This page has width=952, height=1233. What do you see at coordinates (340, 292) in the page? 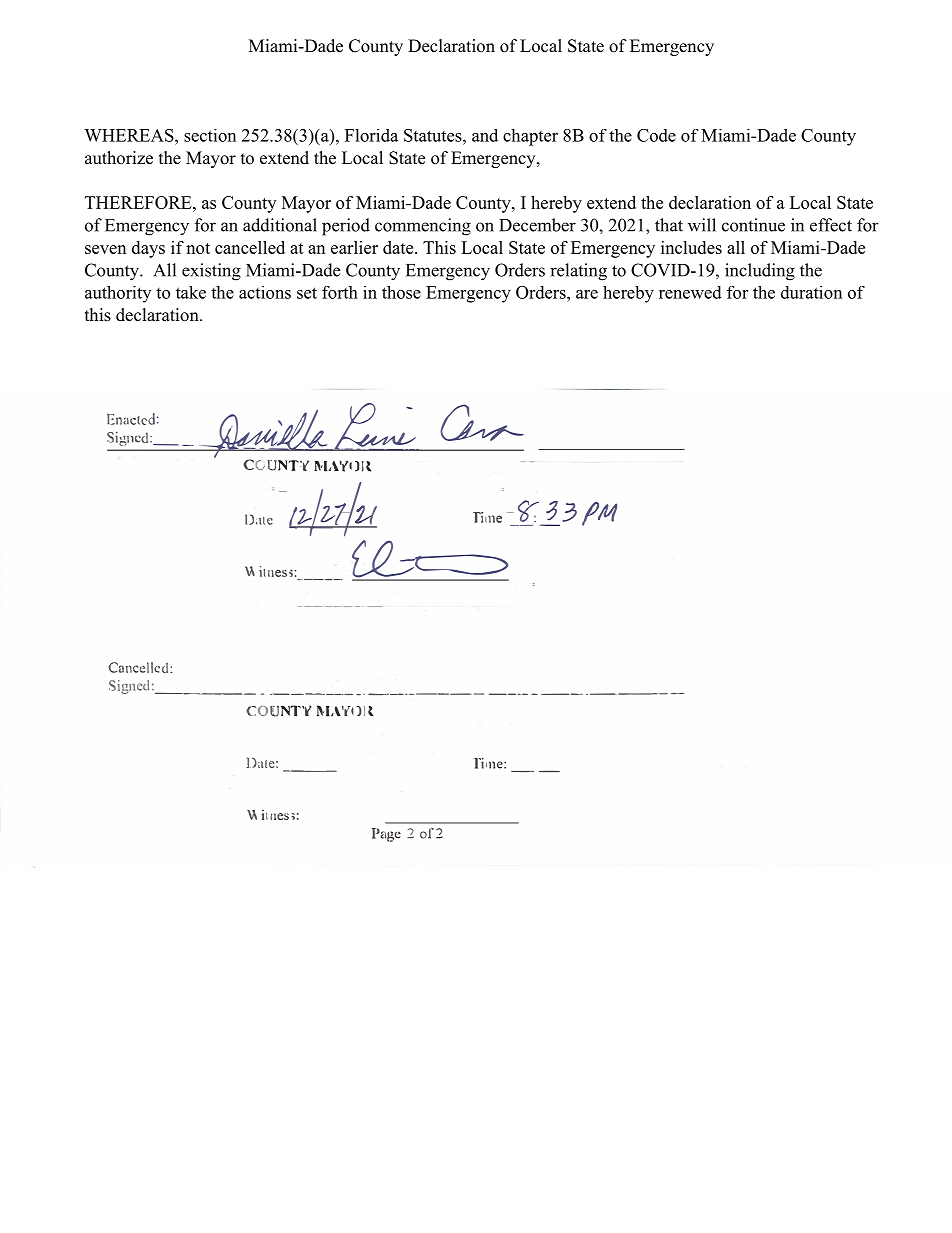
I see `forth` at bounding box center [340, 292].
